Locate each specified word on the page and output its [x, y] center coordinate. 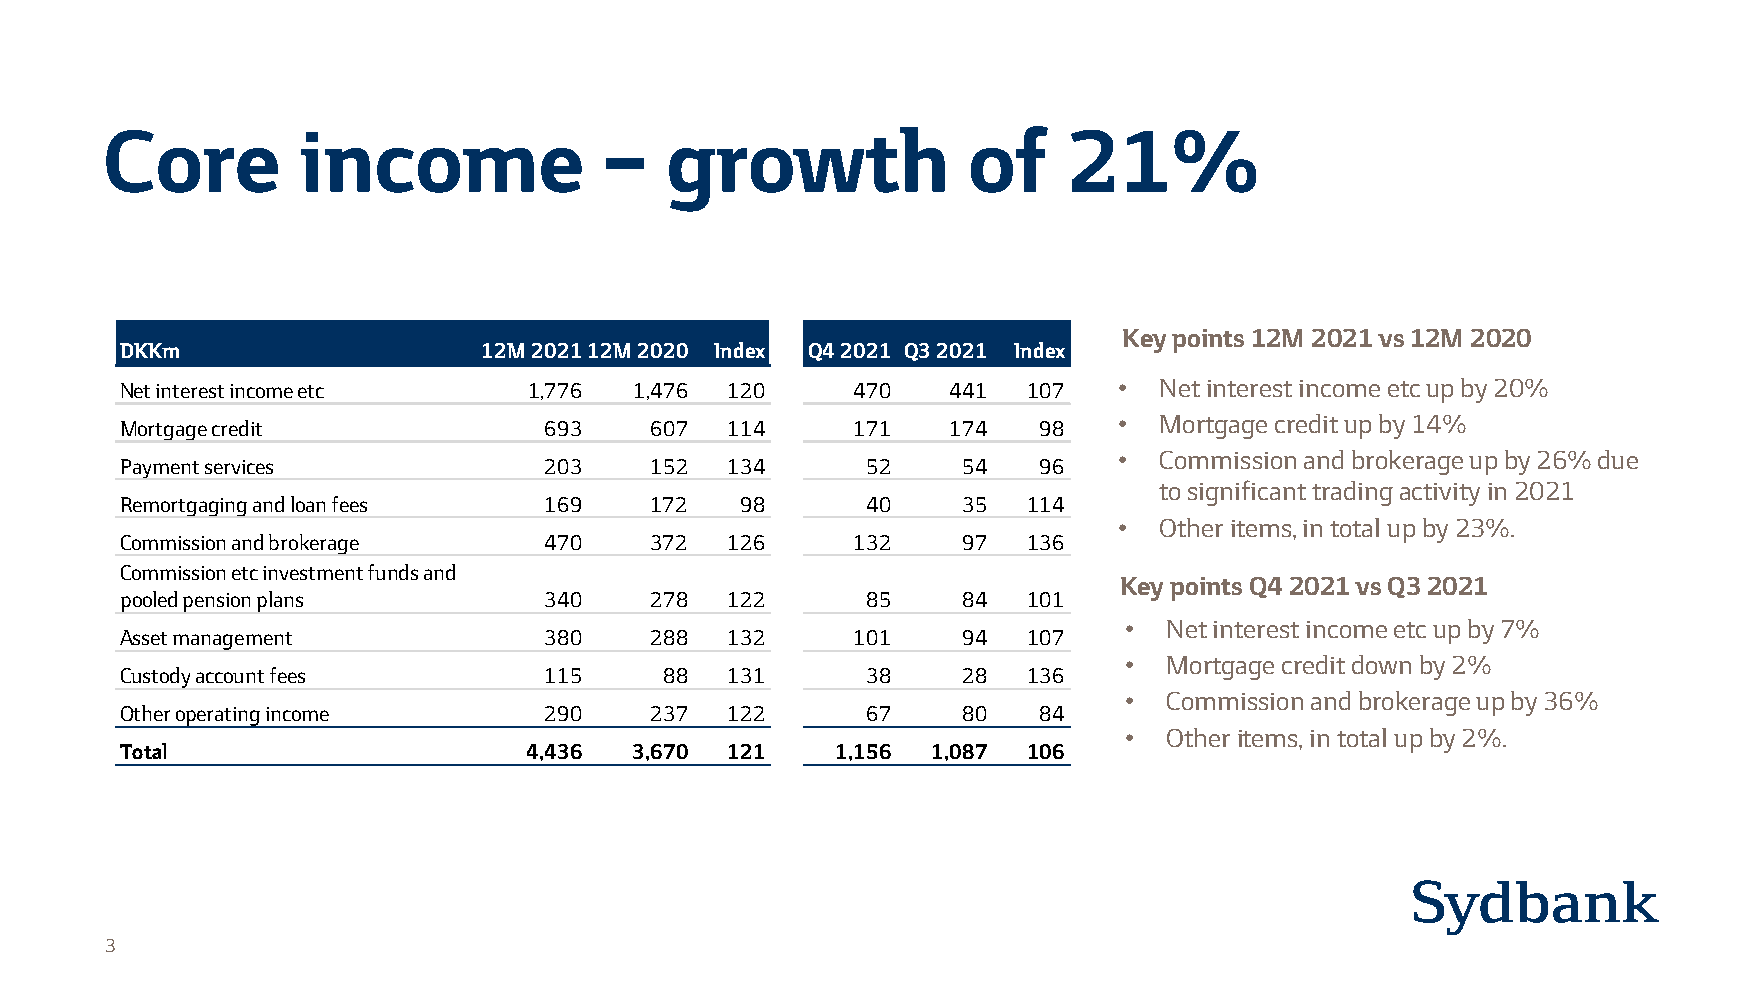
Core [192, 161]
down [1381, 664]
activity [1440, 494]
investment [313, 573]
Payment [160, 468]
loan [308, 504]
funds [393, 572]
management [232, 641]
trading [1352, 493]
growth [807, 169]
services [239, 467]
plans [280, 601]
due [1618, 459]
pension [216, 602]
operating [218, 717]
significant [1247, 493]
